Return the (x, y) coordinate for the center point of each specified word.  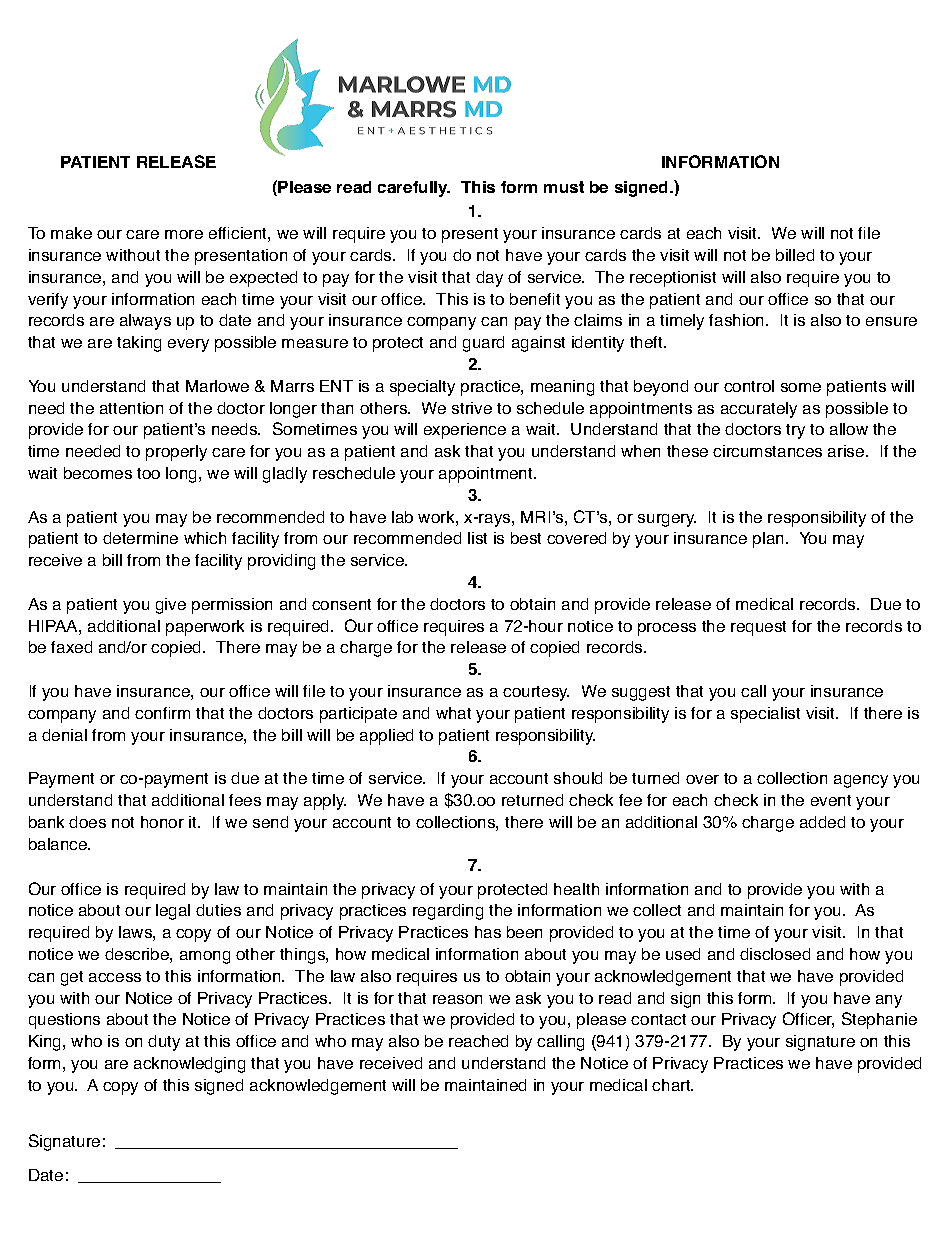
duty (164, 1043)
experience (465, 431)
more (184, 234)
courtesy (536, 693)
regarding (448, 912)
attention (131, 408)
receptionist (673, 279)
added (822, 822)
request (758, 628)
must (564, 187)
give (171, 606)
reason (457, 999)
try (795, 431)
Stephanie (879, 1020)
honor (162, 822)
